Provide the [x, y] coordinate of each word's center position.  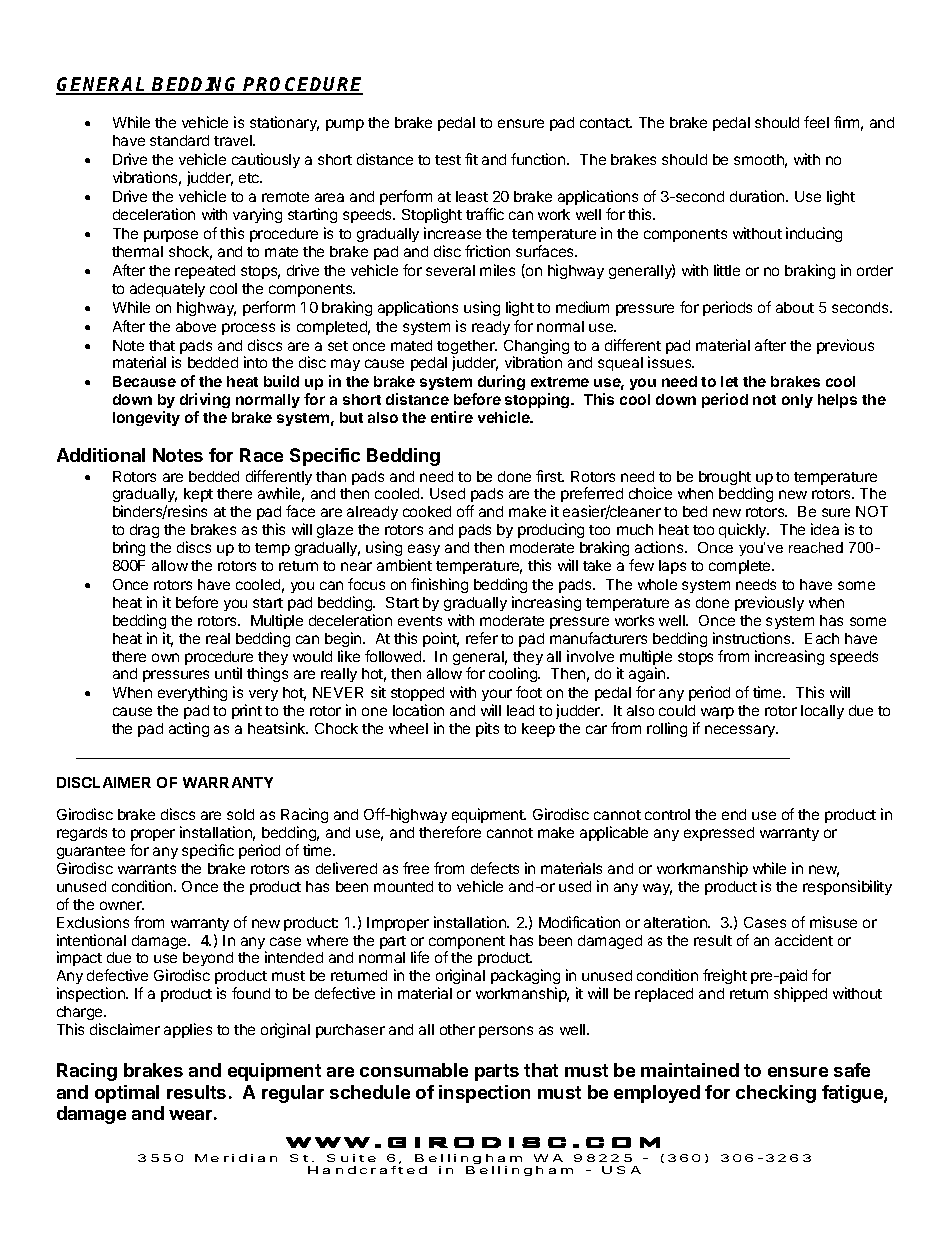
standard [179, 140]
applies [188, 1030]
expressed [719, 834]
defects [495, 868]
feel [816, 122]
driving [205, 400]
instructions [753, 638]
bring [129, 548]
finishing [439, 585]
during [501, 382]
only [797, 401]
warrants [147, 869]
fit [471, 159]
